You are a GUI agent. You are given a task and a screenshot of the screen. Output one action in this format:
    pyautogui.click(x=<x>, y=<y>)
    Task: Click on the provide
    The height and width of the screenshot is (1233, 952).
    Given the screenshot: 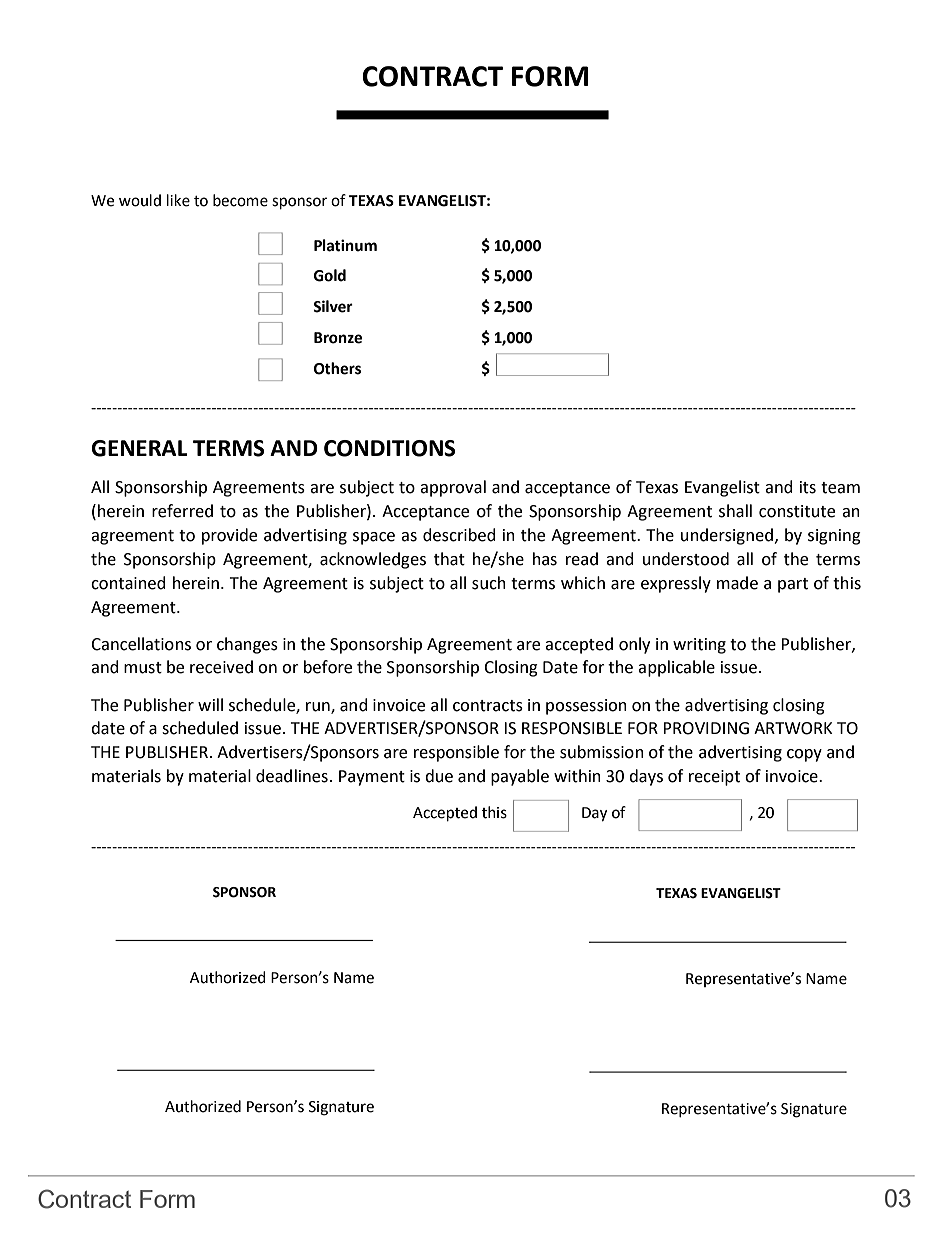 What is the action you would take?
    pyautogui.click(x=229, y=536)
